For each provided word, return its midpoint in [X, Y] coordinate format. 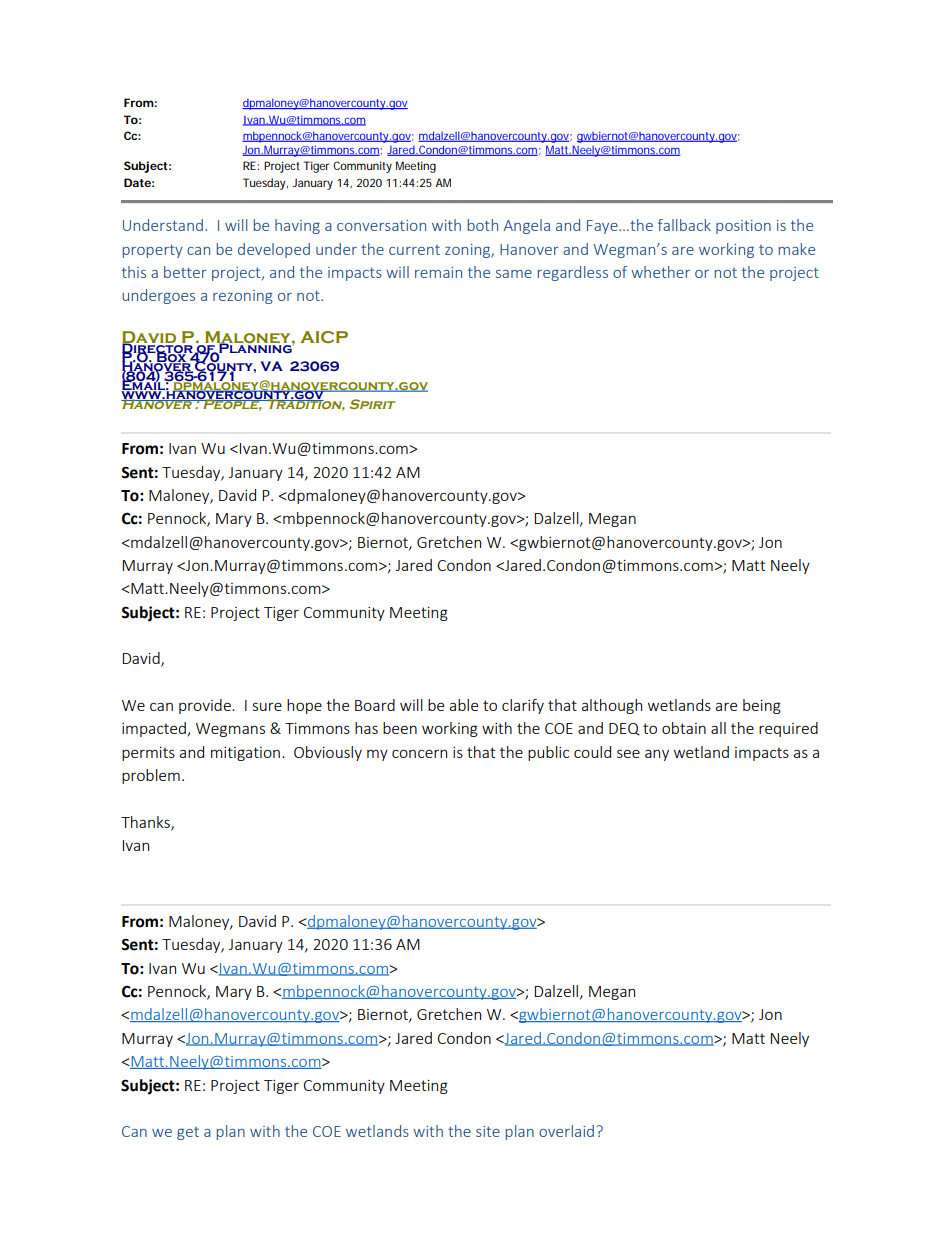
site [488, 1131]
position [743, 227]
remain [438, 272]
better [185, 272]
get [188, 1133]
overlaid [566, 1131]
